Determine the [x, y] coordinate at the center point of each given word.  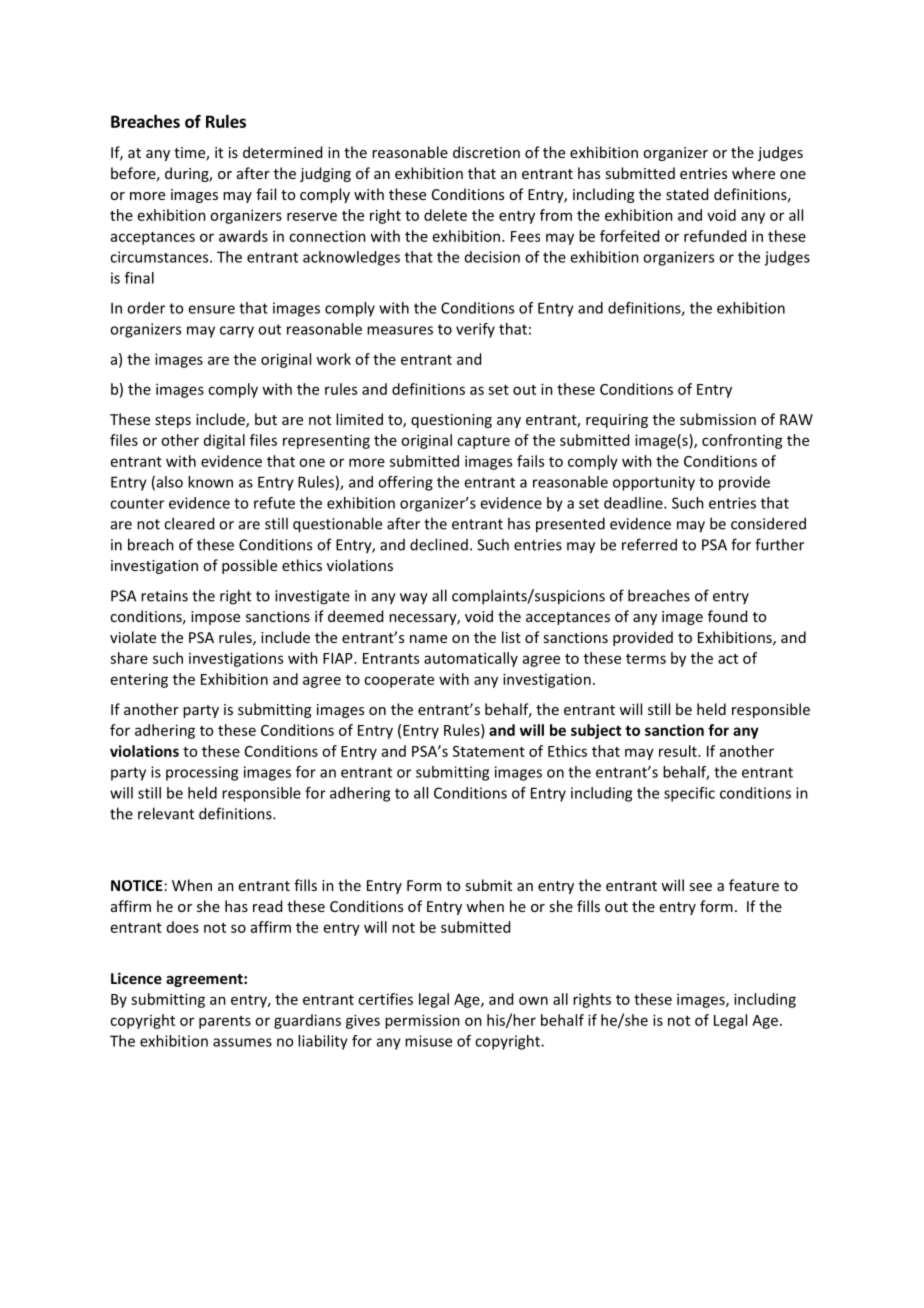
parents [225, 1022]
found [727, 616]
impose [215, 618]
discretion [486, 152]
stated [687, 194]
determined [282, 152]
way [414, 599]
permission [422, 1021]
